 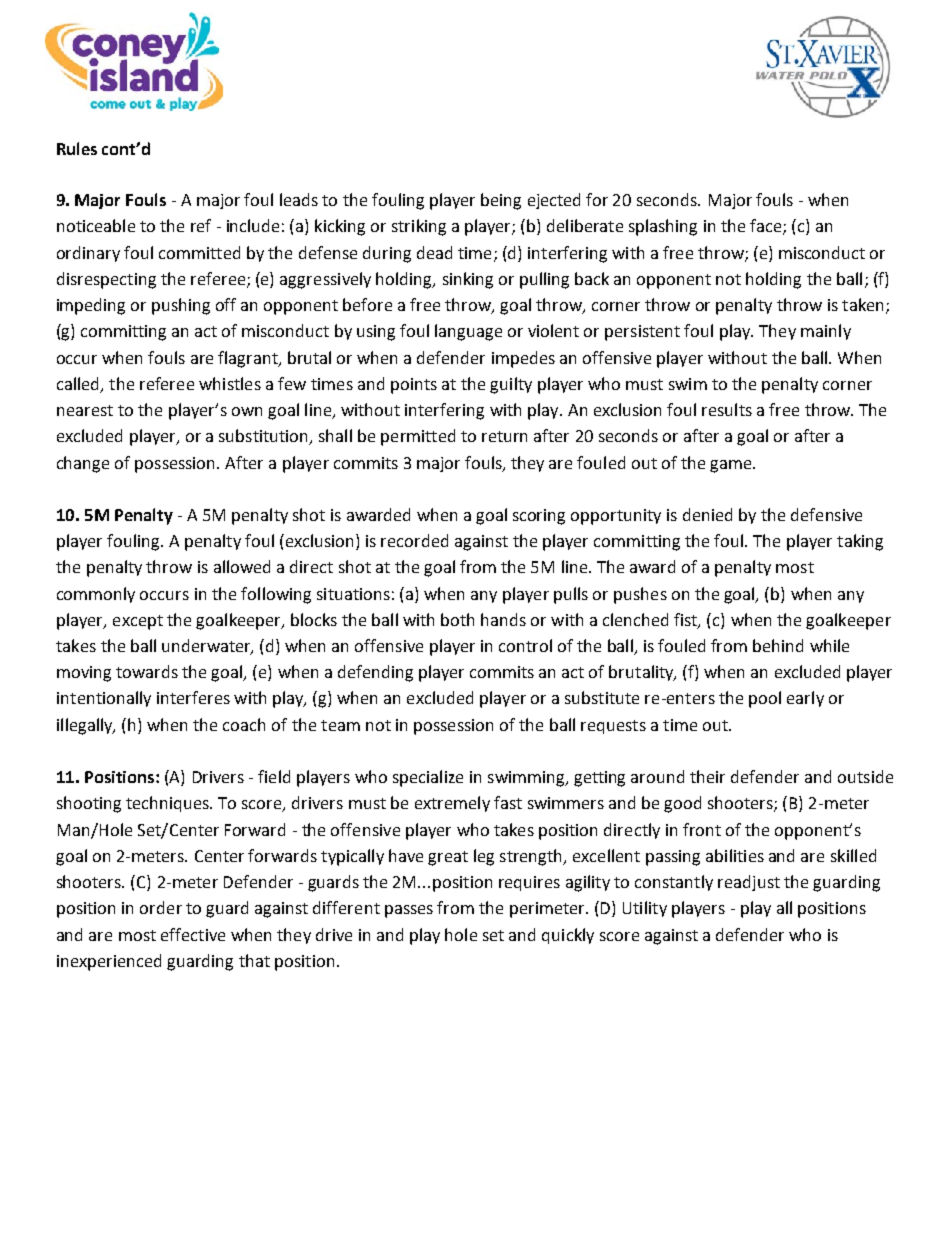 I want to click on recorded, so click(x=414, y=540).
